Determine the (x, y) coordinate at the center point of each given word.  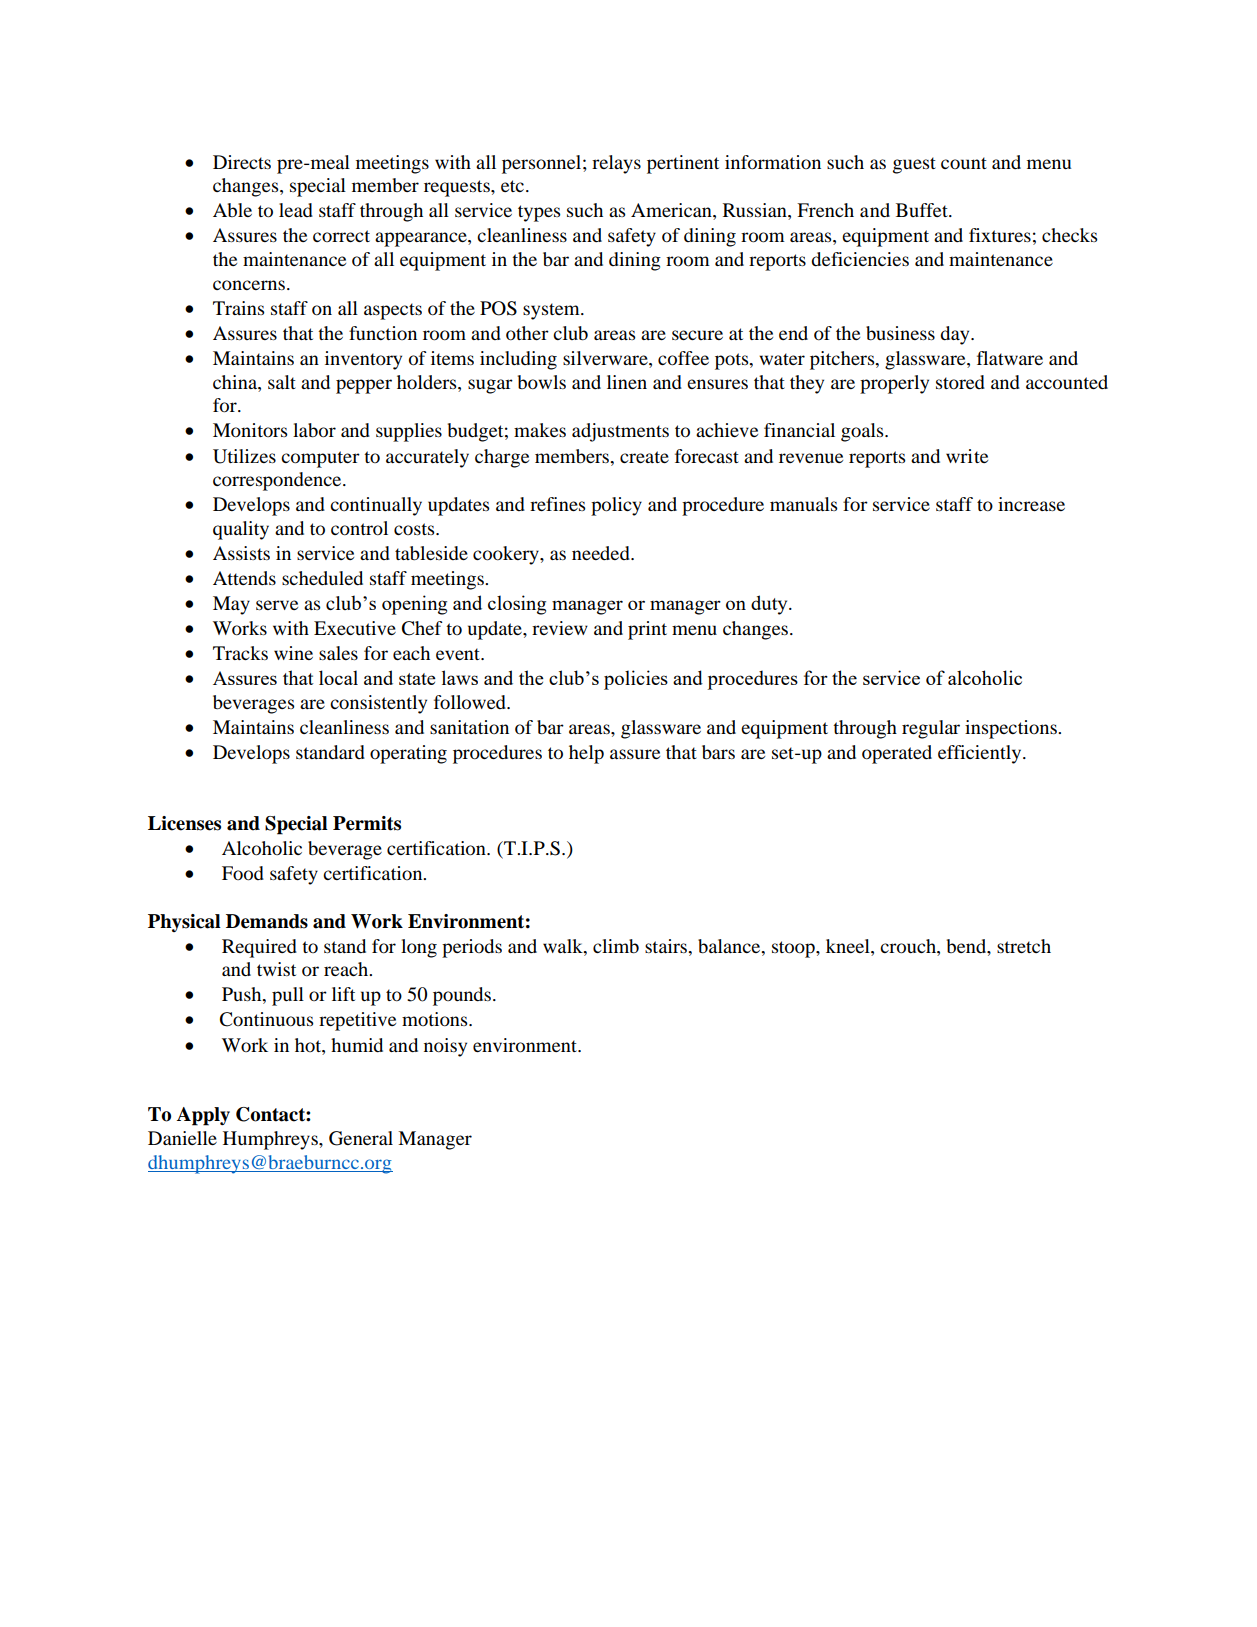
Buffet (923, 210)
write (967, 456)
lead (296, 210)
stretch (1024, 946)
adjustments (620, 432)
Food (243, 873)
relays (616, 164)
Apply (203, 1116)
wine (293, 653)
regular (931, 729)
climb (616, 946)
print (647, 630)
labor (314, 430)
